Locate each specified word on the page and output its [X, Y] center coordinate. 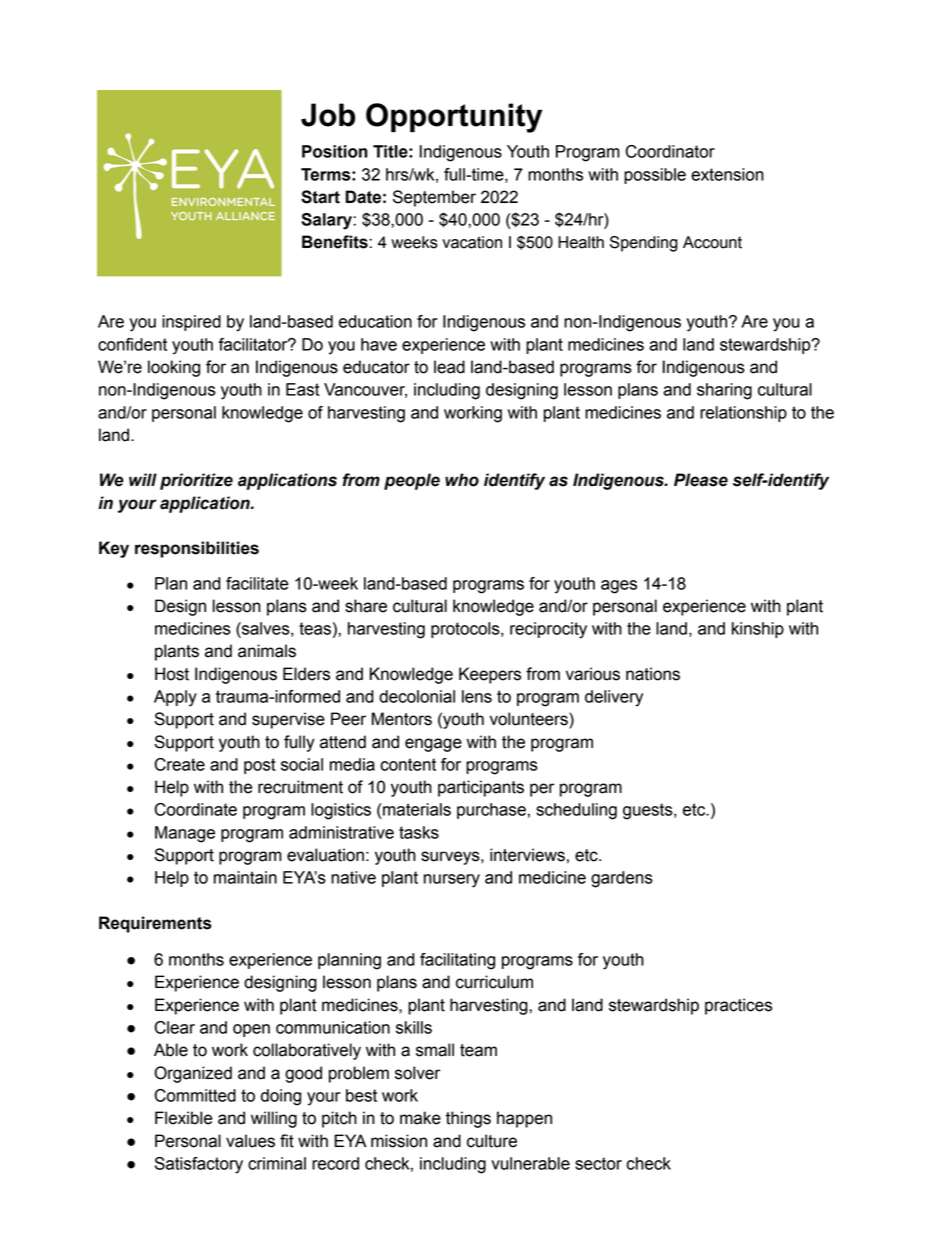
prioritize [196, 481]
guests [649, 811]
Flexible [183, 1118]
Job [328, 115]
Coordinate [195, 809]
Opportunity [454, 118]
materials [416, 809]
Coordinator [670, 151]
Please [701, 480]
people [412, 481]
